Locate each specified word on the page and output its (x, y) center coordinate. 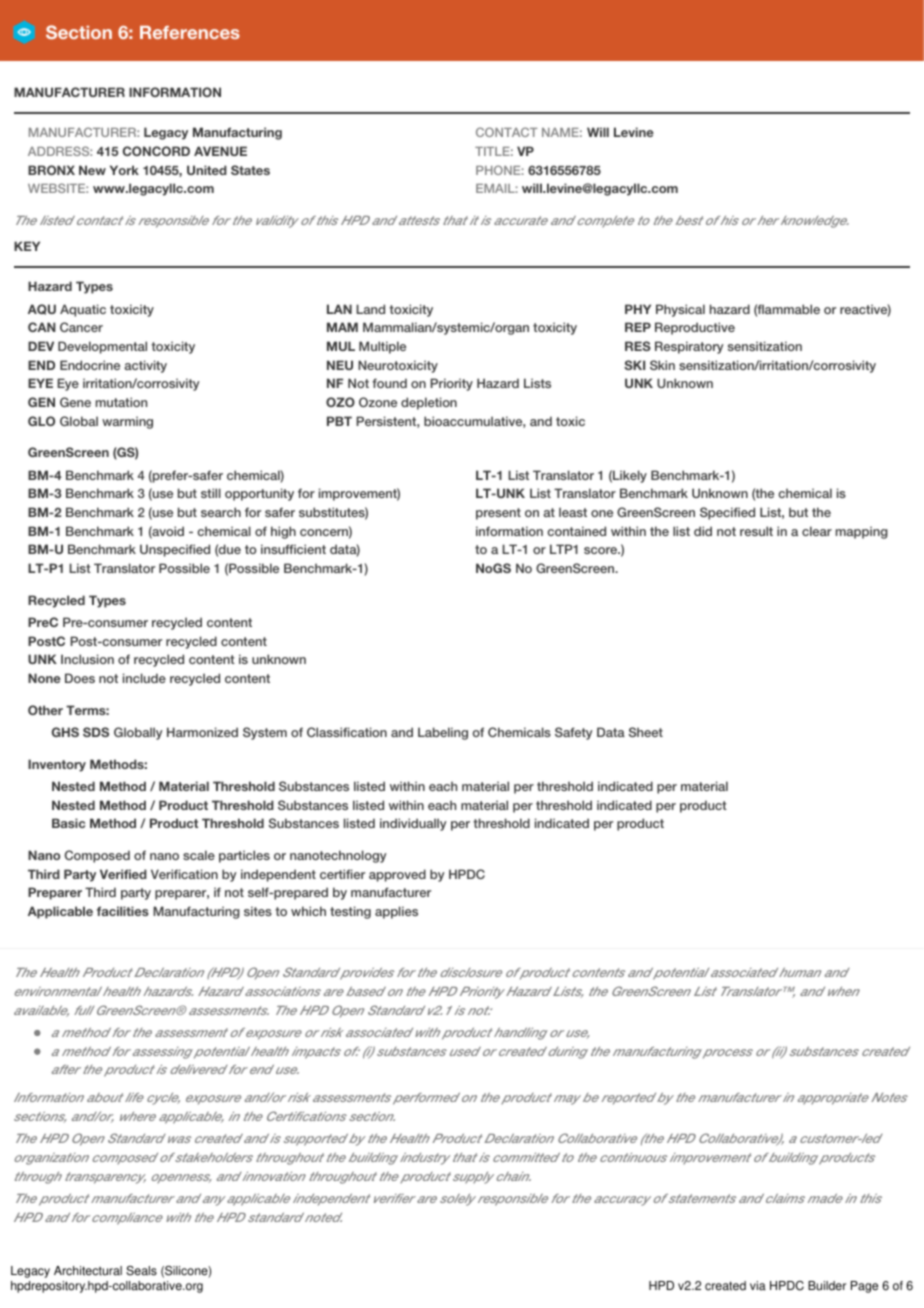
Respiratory (689, 347)
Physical (680, 310)
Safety (574, 733)
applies (396, 912)
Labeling (443, 733)
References (190, 32)
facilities (123, 911)
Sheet (645, 732)
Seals (141, 1271)
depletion (429, 403)
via (758, 1286)
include (144, 678)
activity (145, 366)
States (250, 170)
